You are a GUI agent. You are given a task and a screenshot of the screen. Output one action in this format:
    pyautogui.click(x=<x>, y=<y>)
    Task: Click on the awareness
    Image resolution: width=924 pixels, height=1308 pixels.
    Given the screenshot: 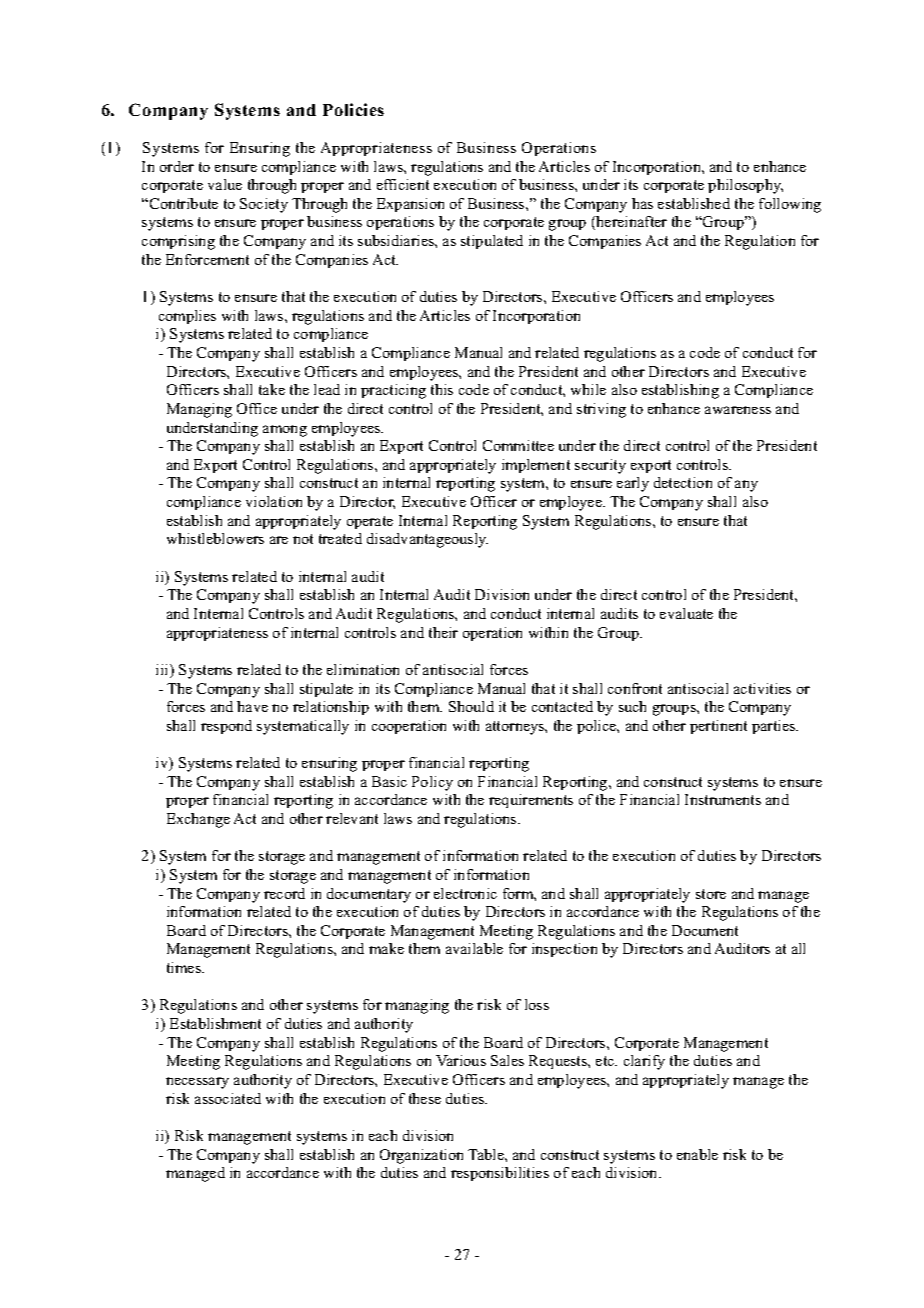 What is the action you would take?
    pyautogui.click(x=738, y=410)
